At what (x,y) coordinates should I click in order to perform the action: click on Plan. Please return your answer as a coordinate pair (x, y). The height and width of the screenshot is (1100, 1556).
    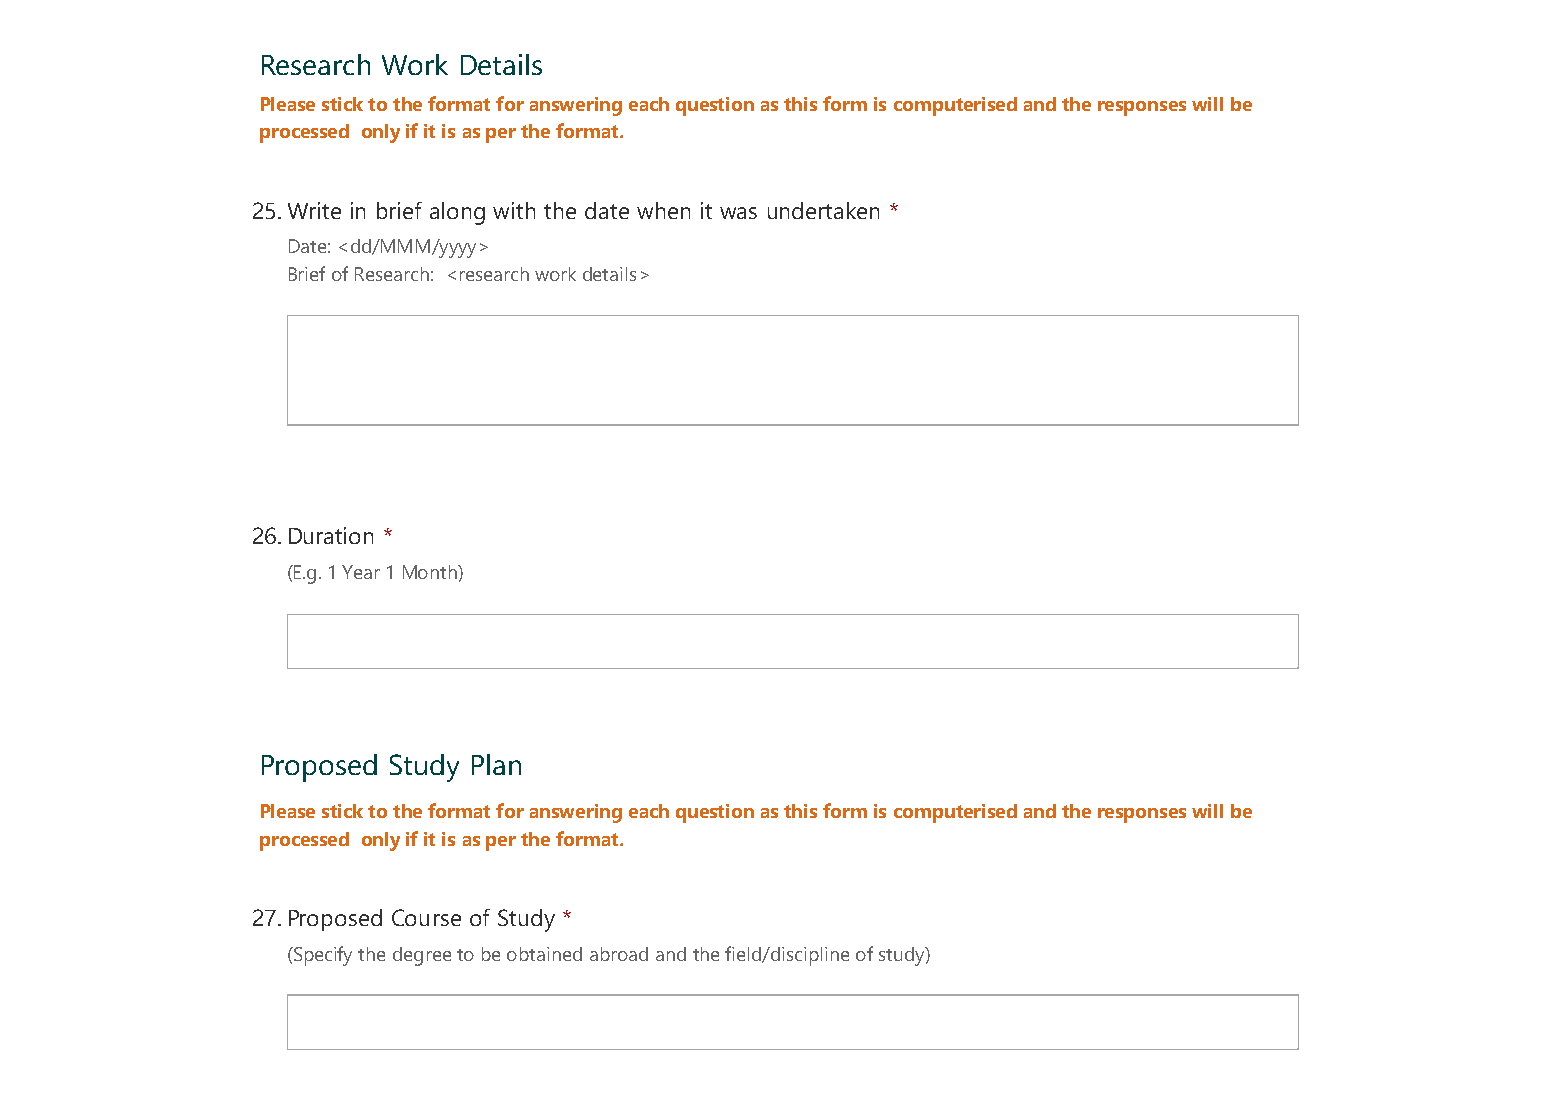
    Looking at the image, I should click on (496, 764).
